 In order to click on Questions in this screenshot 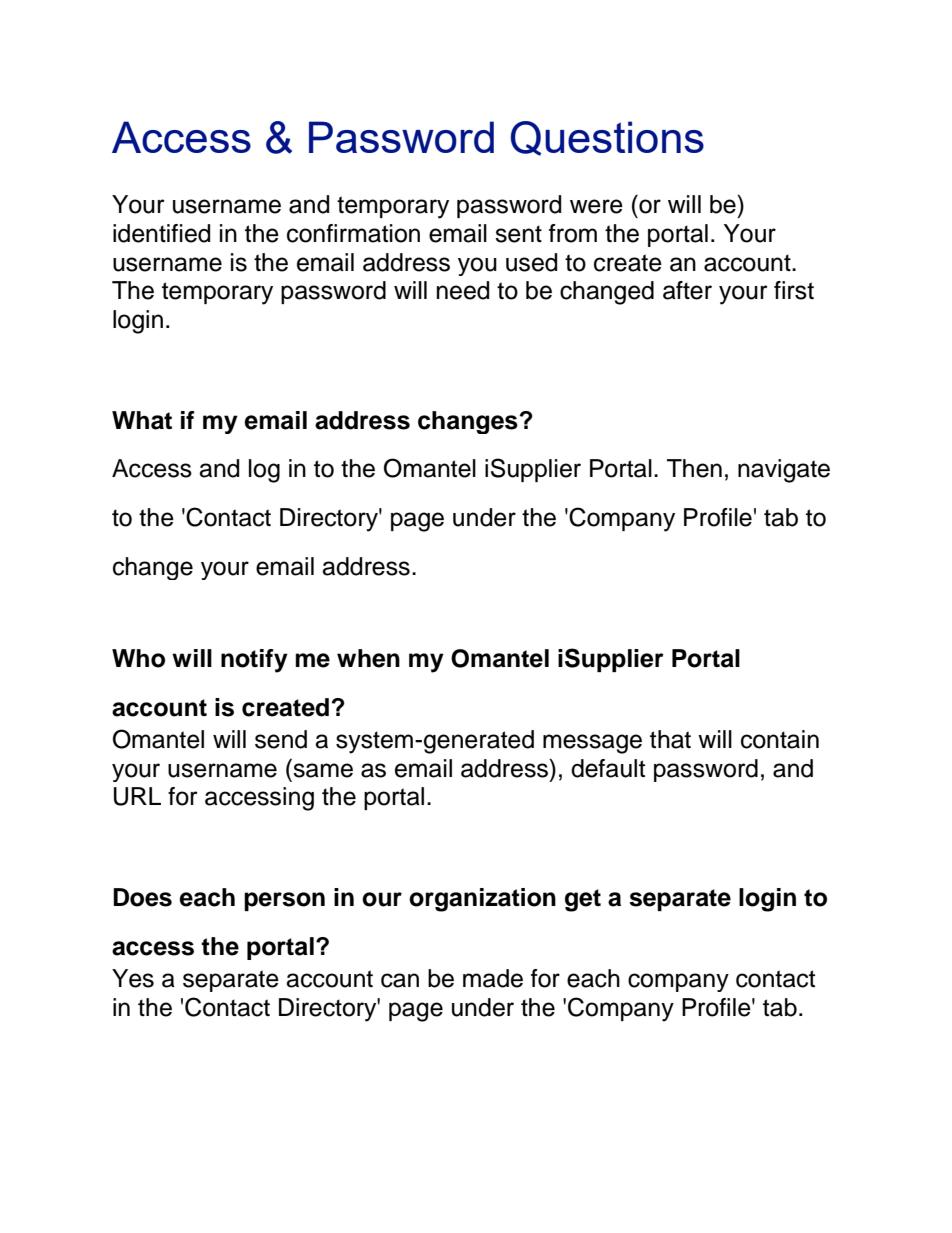, I will do `click(607, 138)`.
